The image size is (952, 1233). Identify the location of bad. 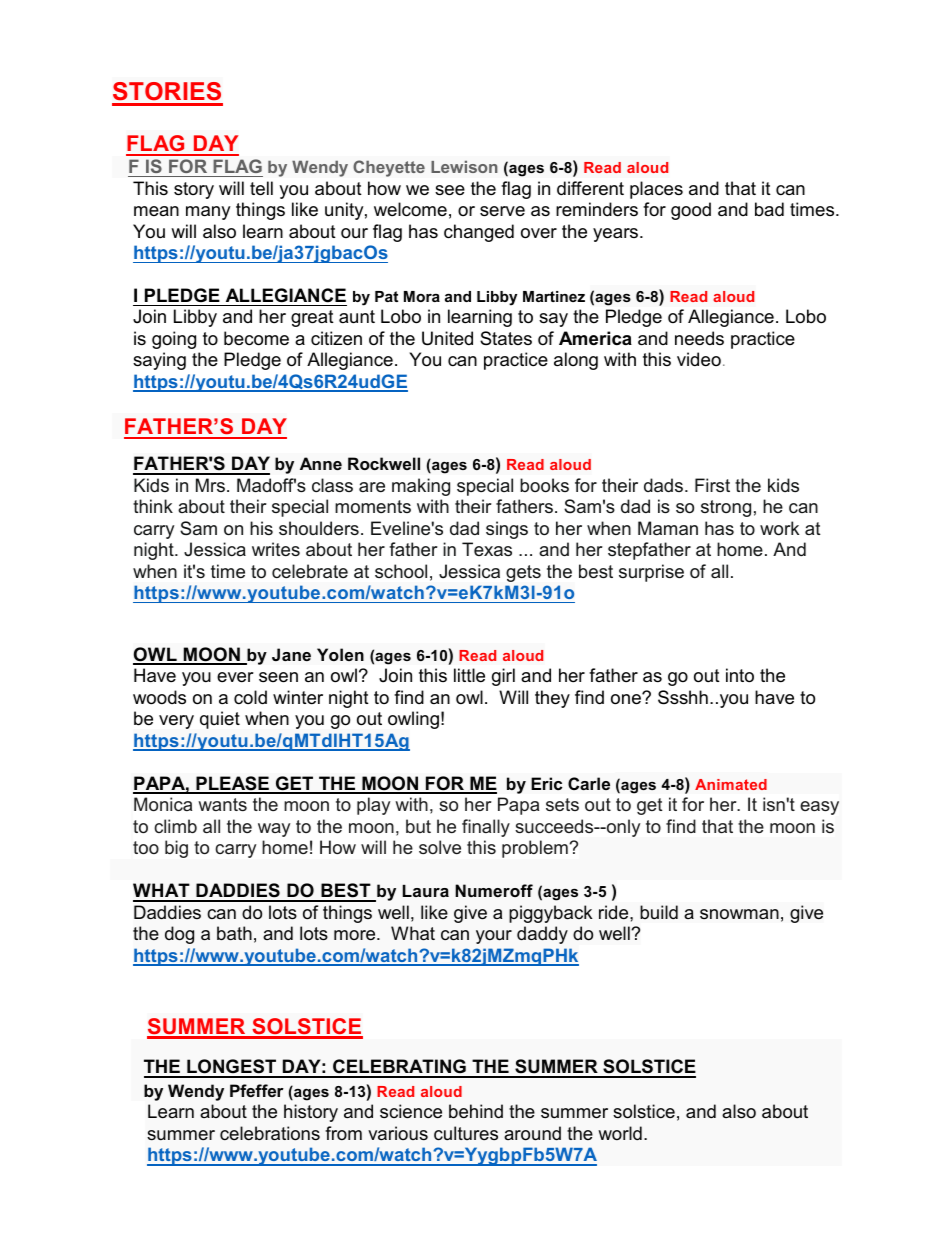
(769, 209).
